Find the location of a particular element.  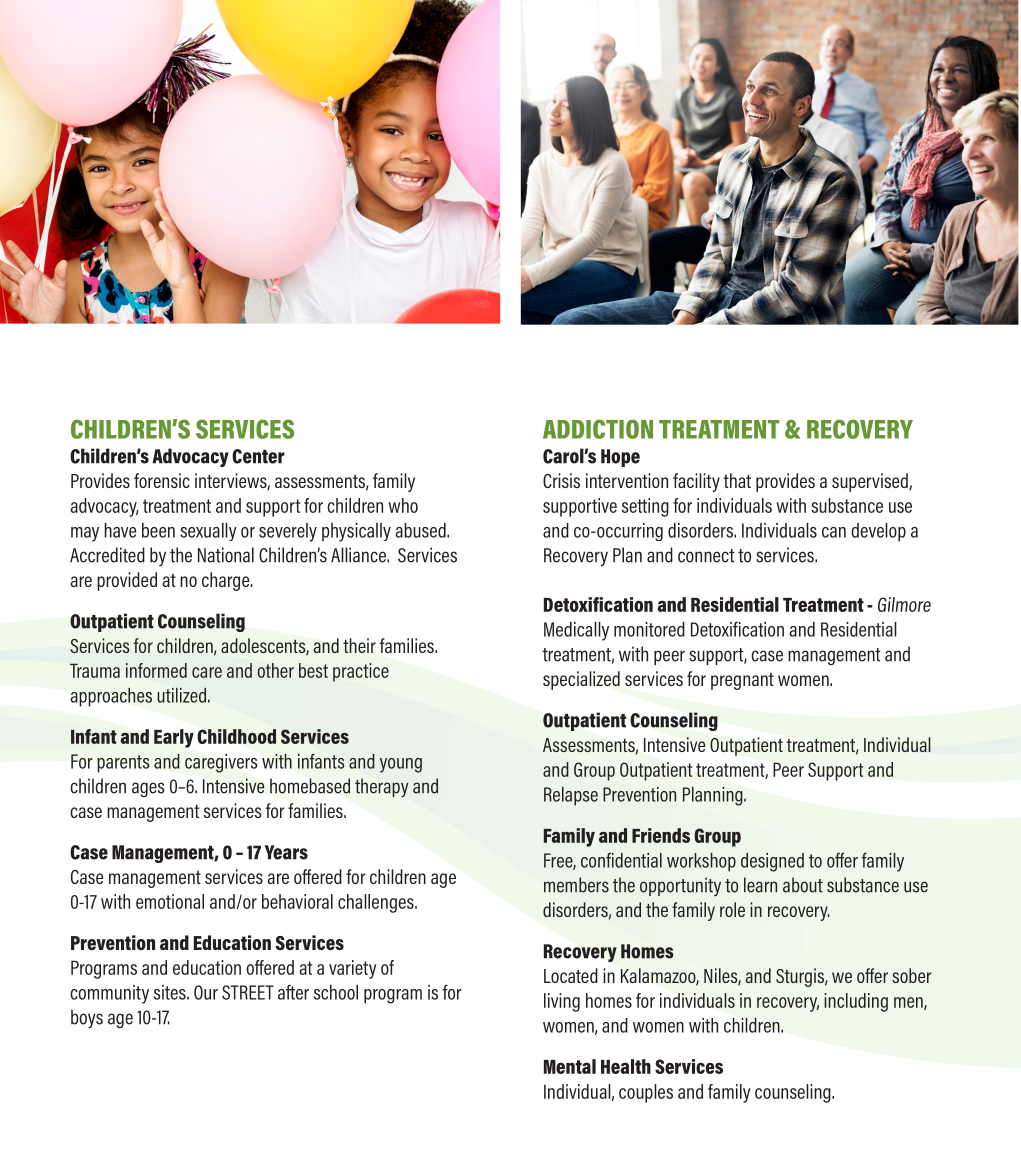

Medically is located at coordinates (576, 631).
